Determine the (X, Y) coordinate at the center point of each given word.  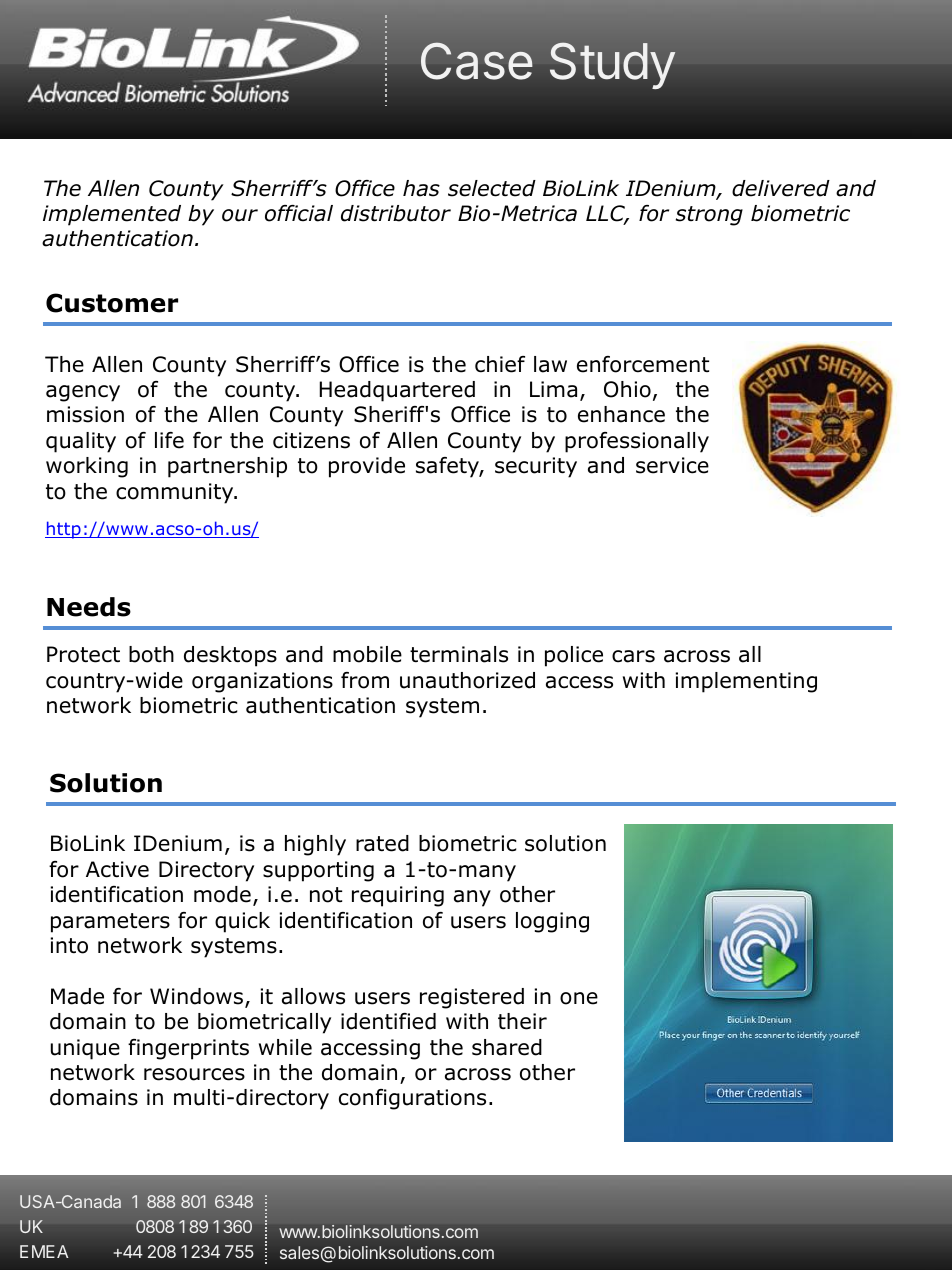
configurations (412, 1099)
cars (633, 656)
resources (194, 1074)
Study (612, 65)
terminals (459, 654)
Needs (89, 607)
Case (477, 61)
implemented (112, 215)
